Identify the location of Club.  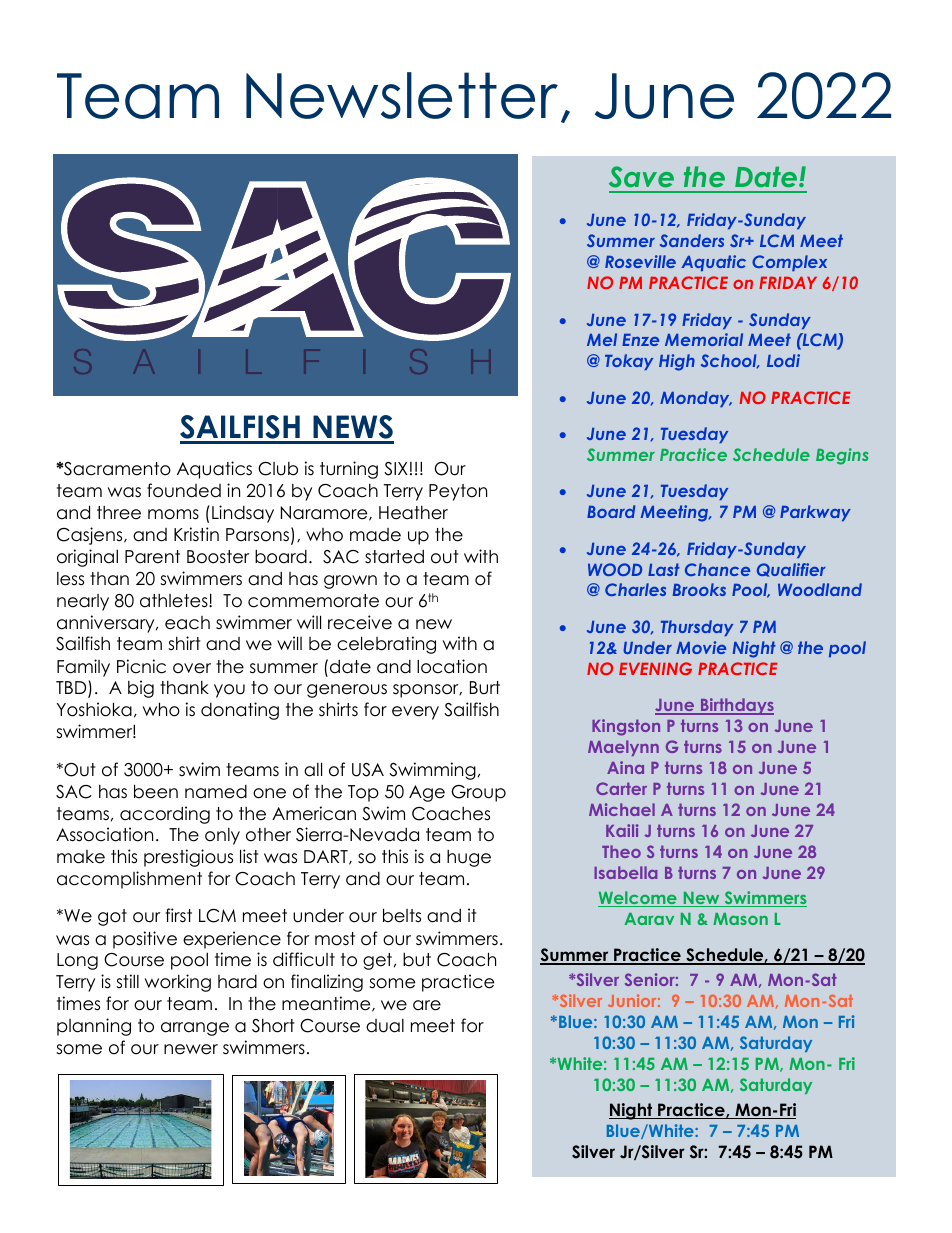
(278, 469).
